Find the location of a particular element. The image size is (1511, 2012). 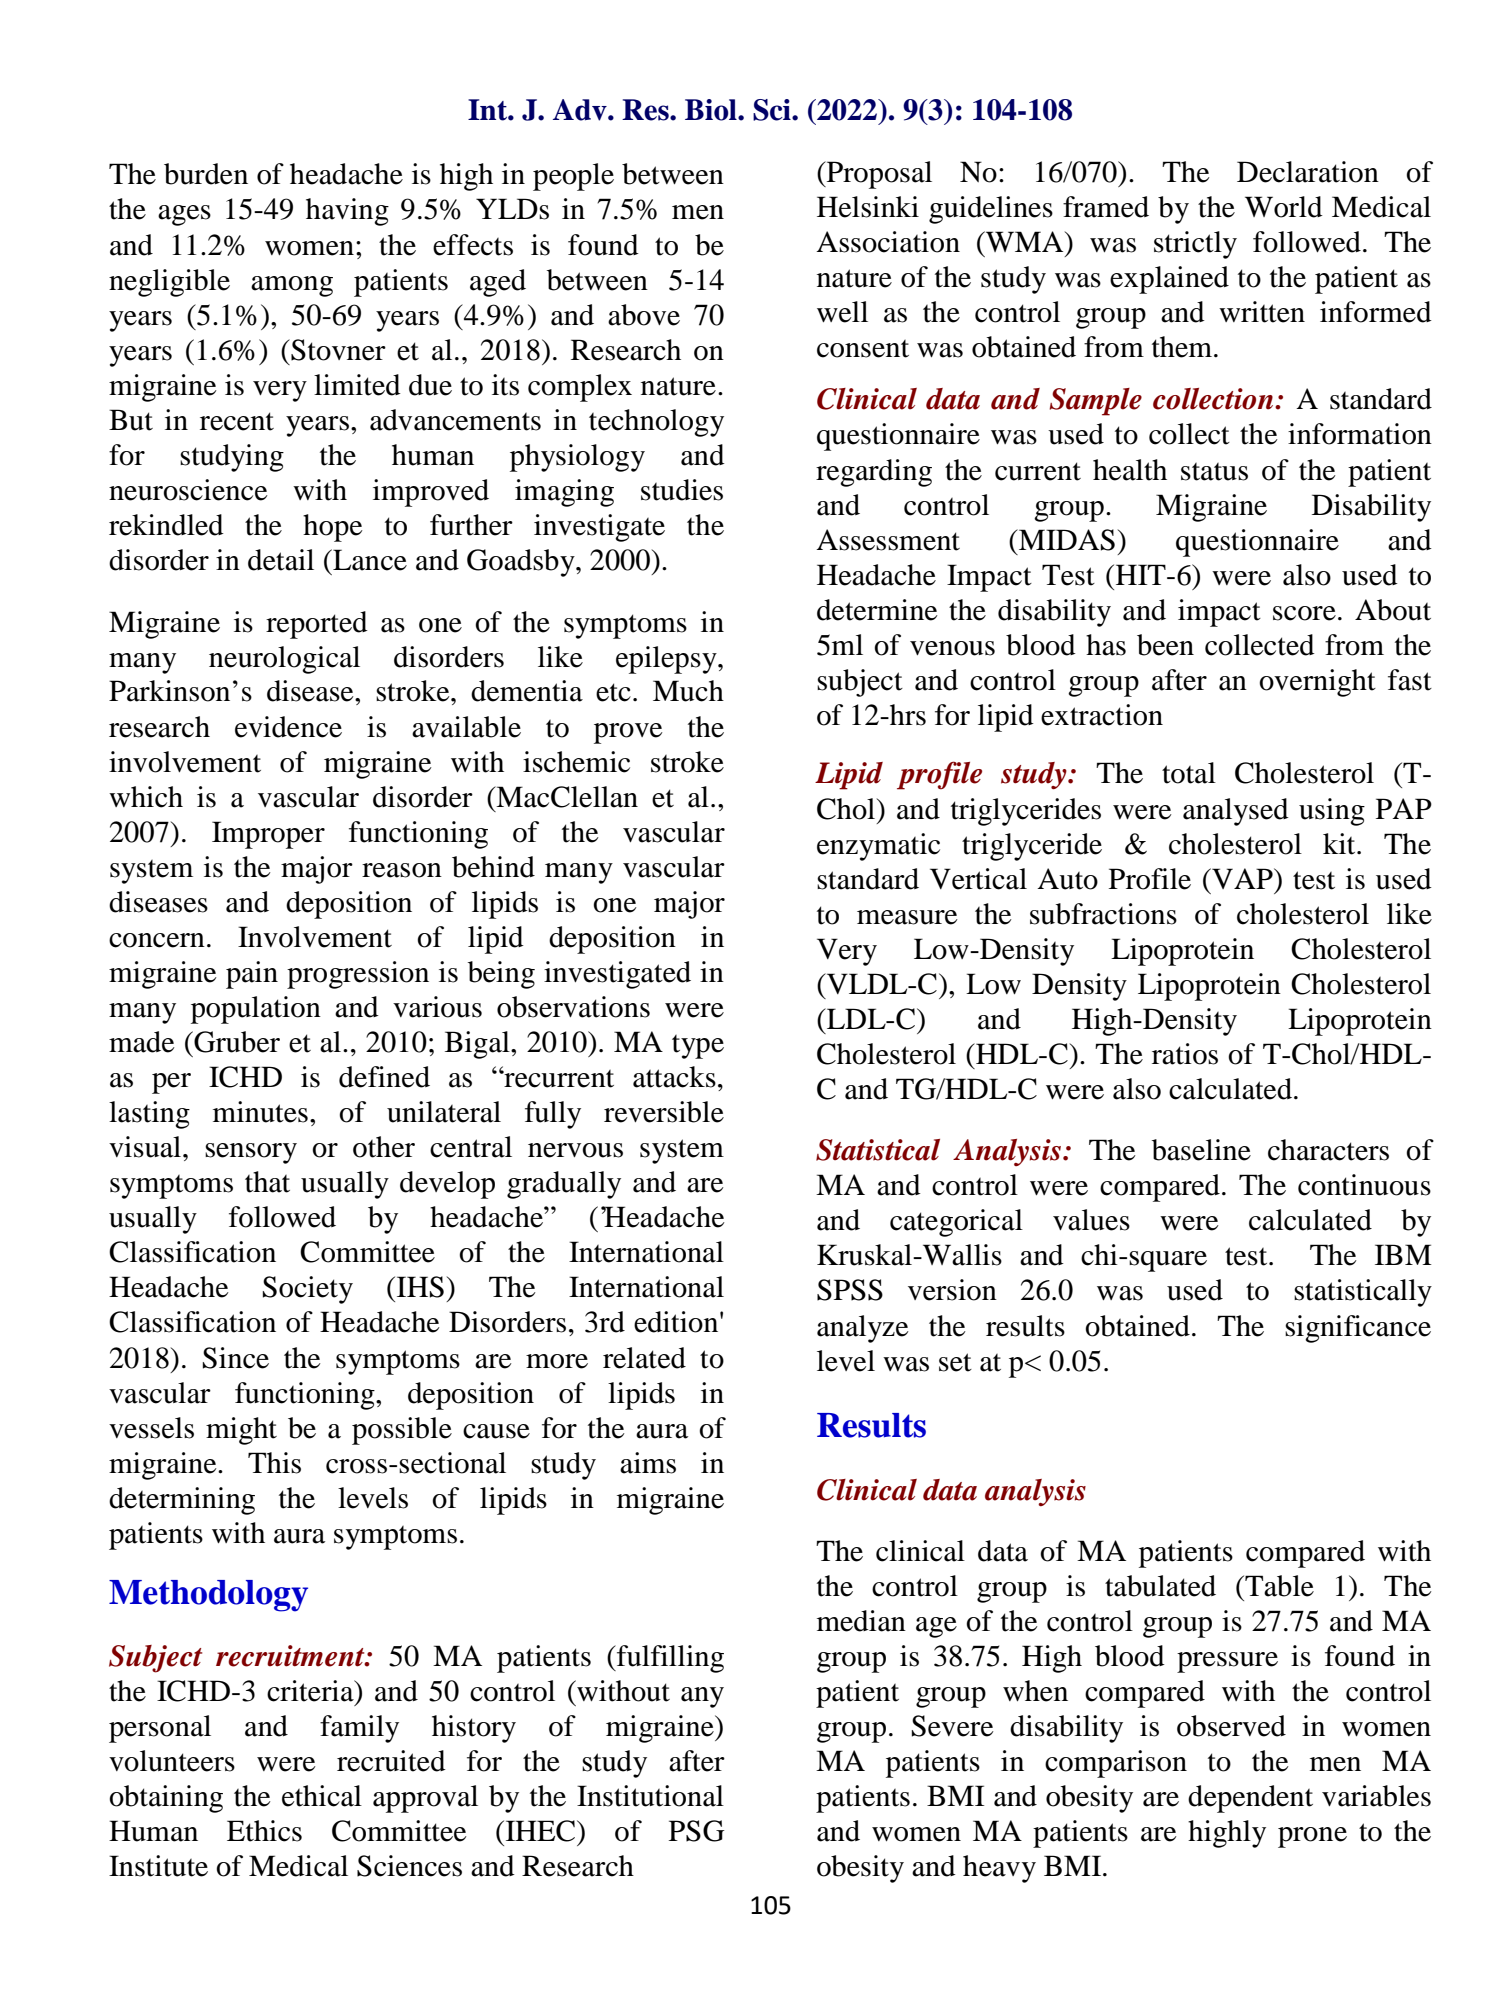

dependent is located at coordinates (1250, 1799).
